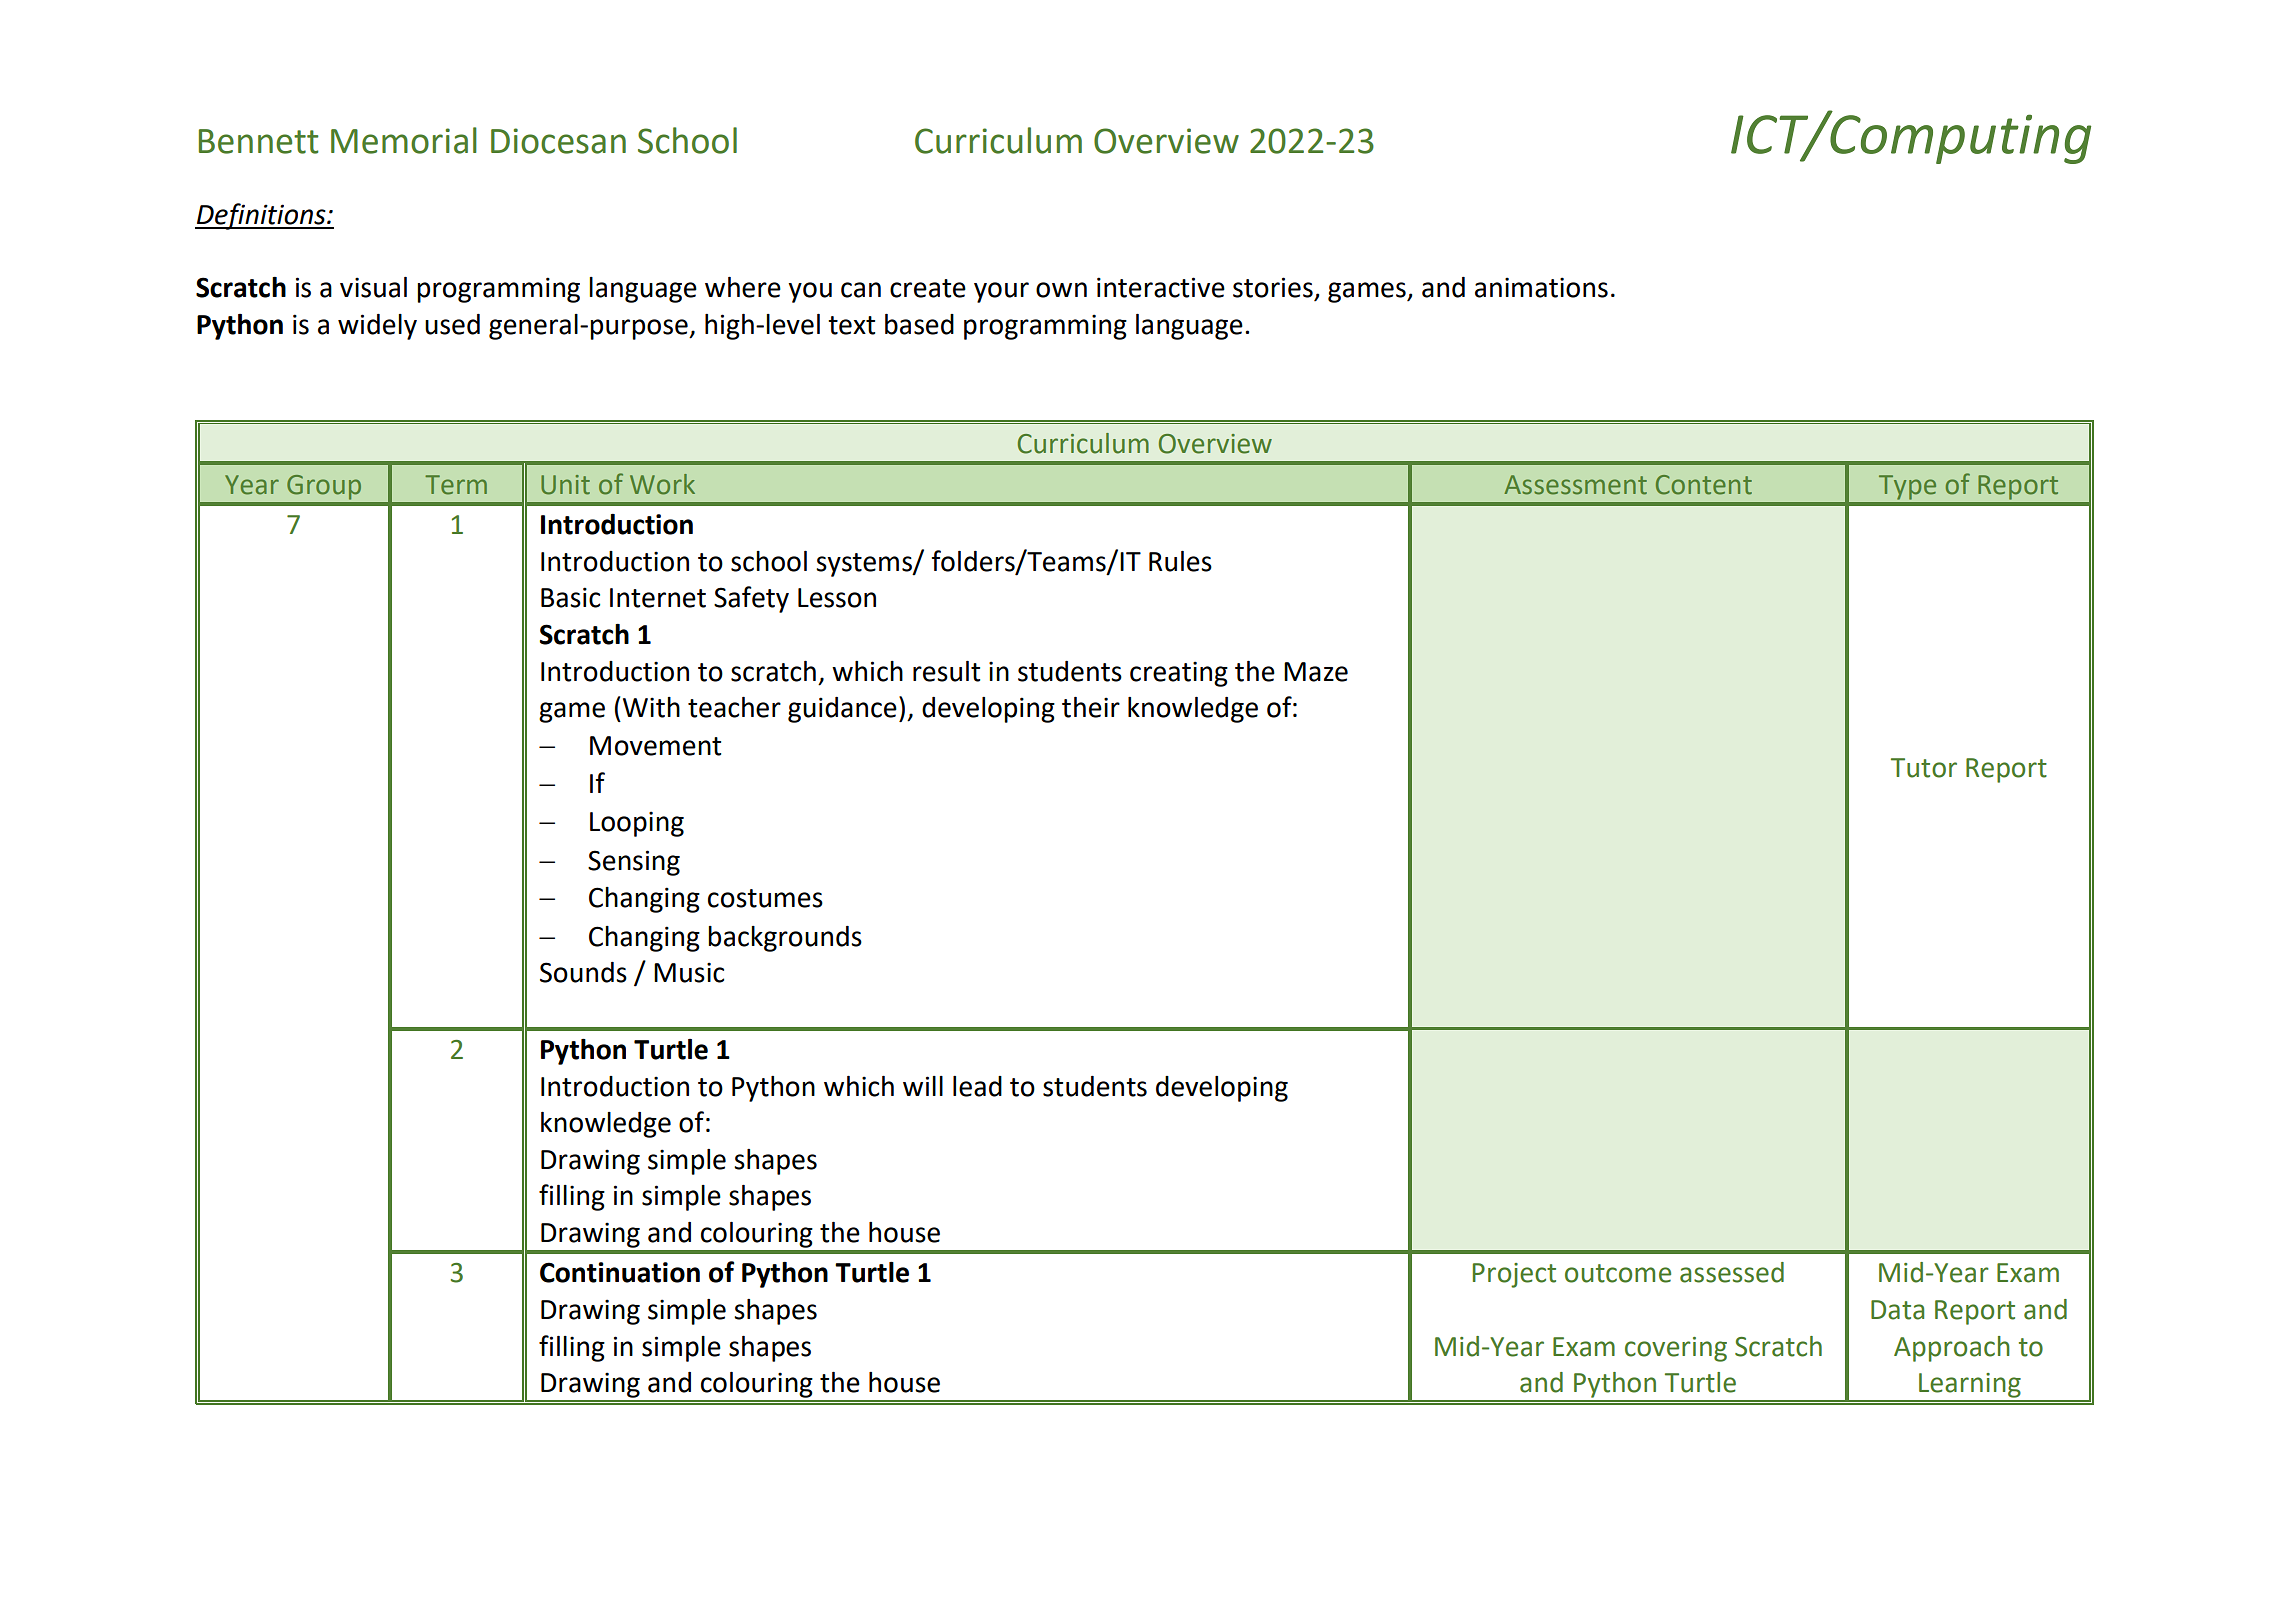 This page has width=2289, height=1619. What do you see at coordinates (404, 140) in the page?
I see `Memorial` at bounding box center [404, 140].
